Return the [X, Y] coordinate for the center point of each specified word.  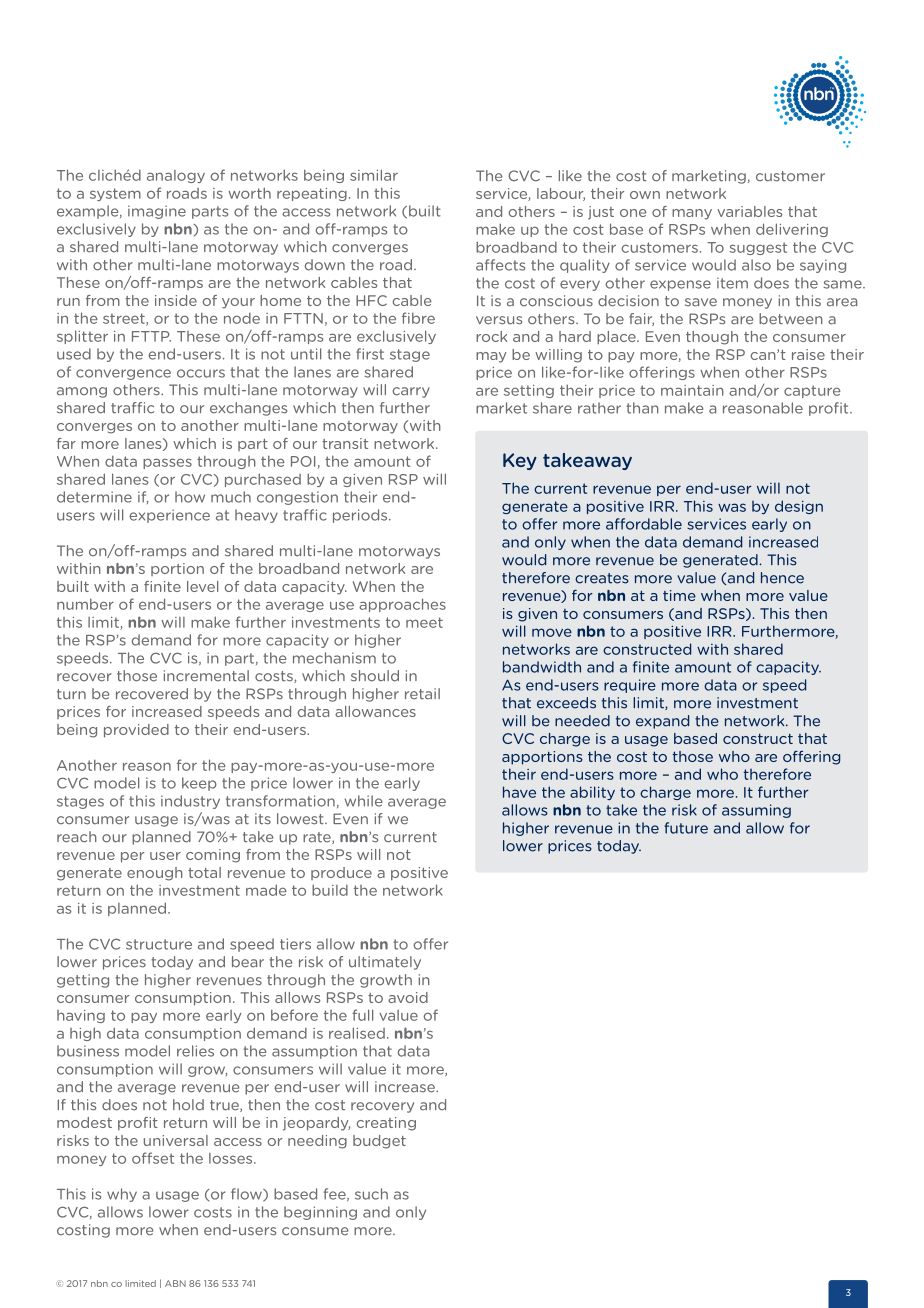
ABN [175, 1283]
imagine [157, 212]
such [371, 1194]
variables [749, 211]
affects [500, 265]
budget [379, 1142]
